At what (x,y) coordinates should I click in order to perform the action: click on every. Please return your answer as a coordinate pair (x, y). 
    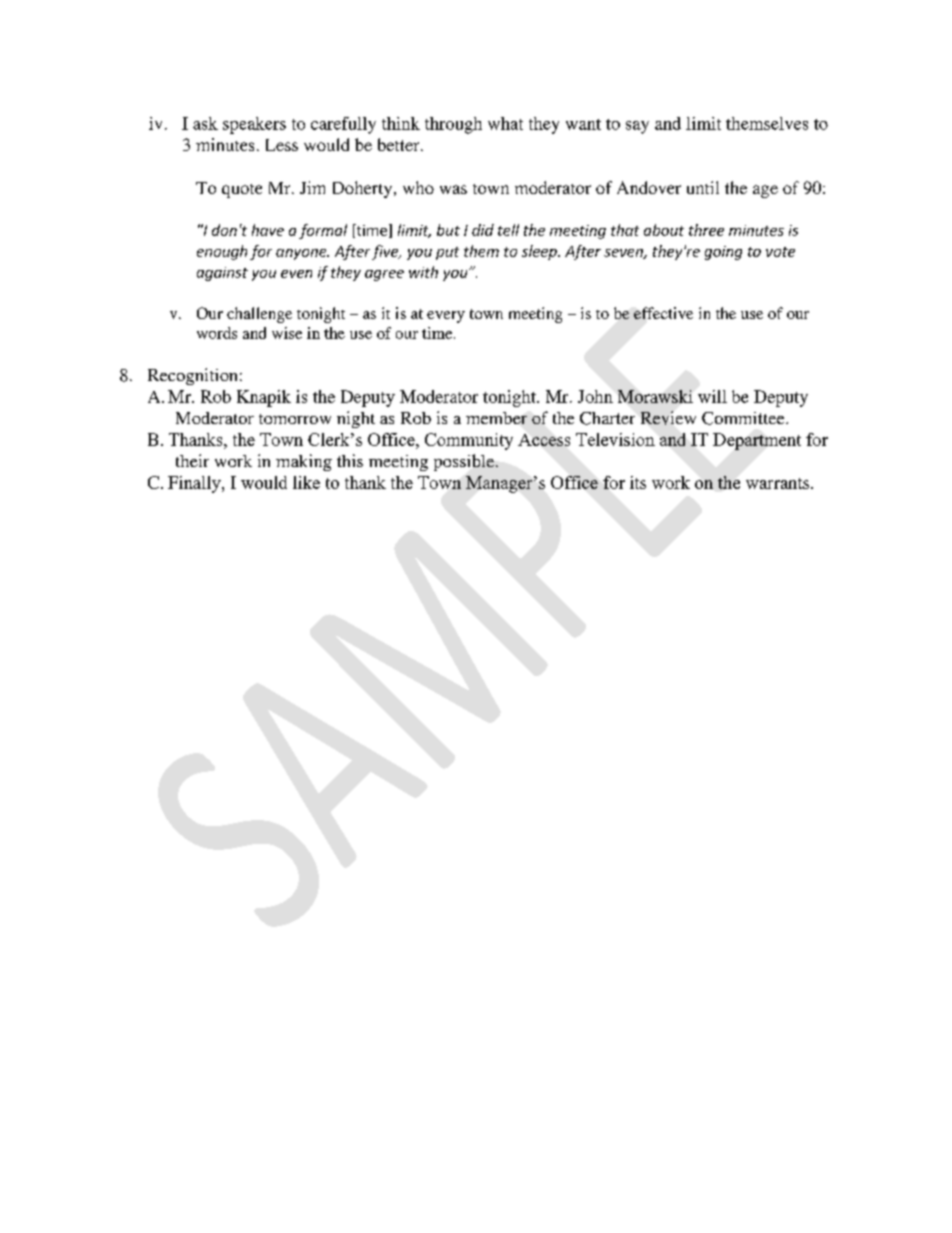
    Looking at the image, I should click on (446, 317).
